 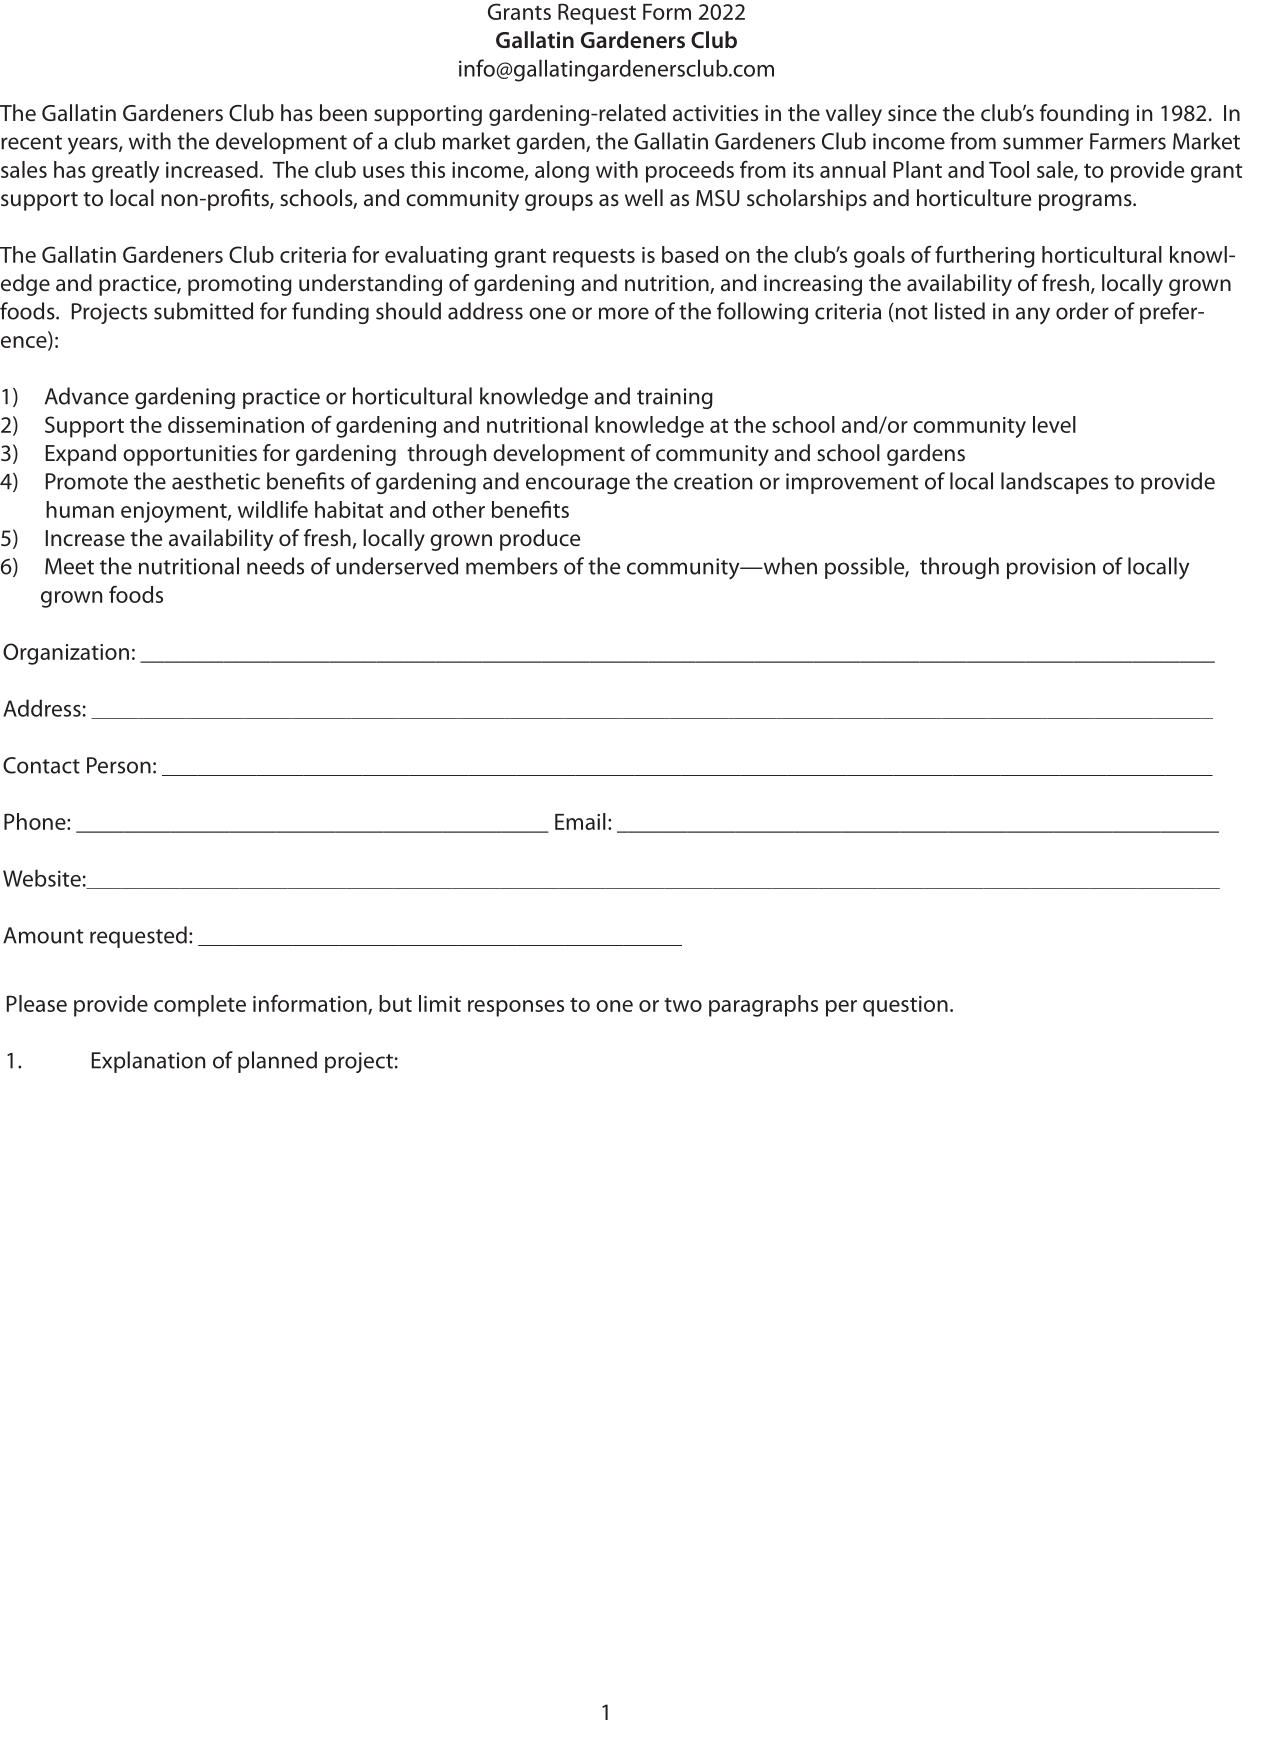 I want to click on years, so click(x=94, y=146).
